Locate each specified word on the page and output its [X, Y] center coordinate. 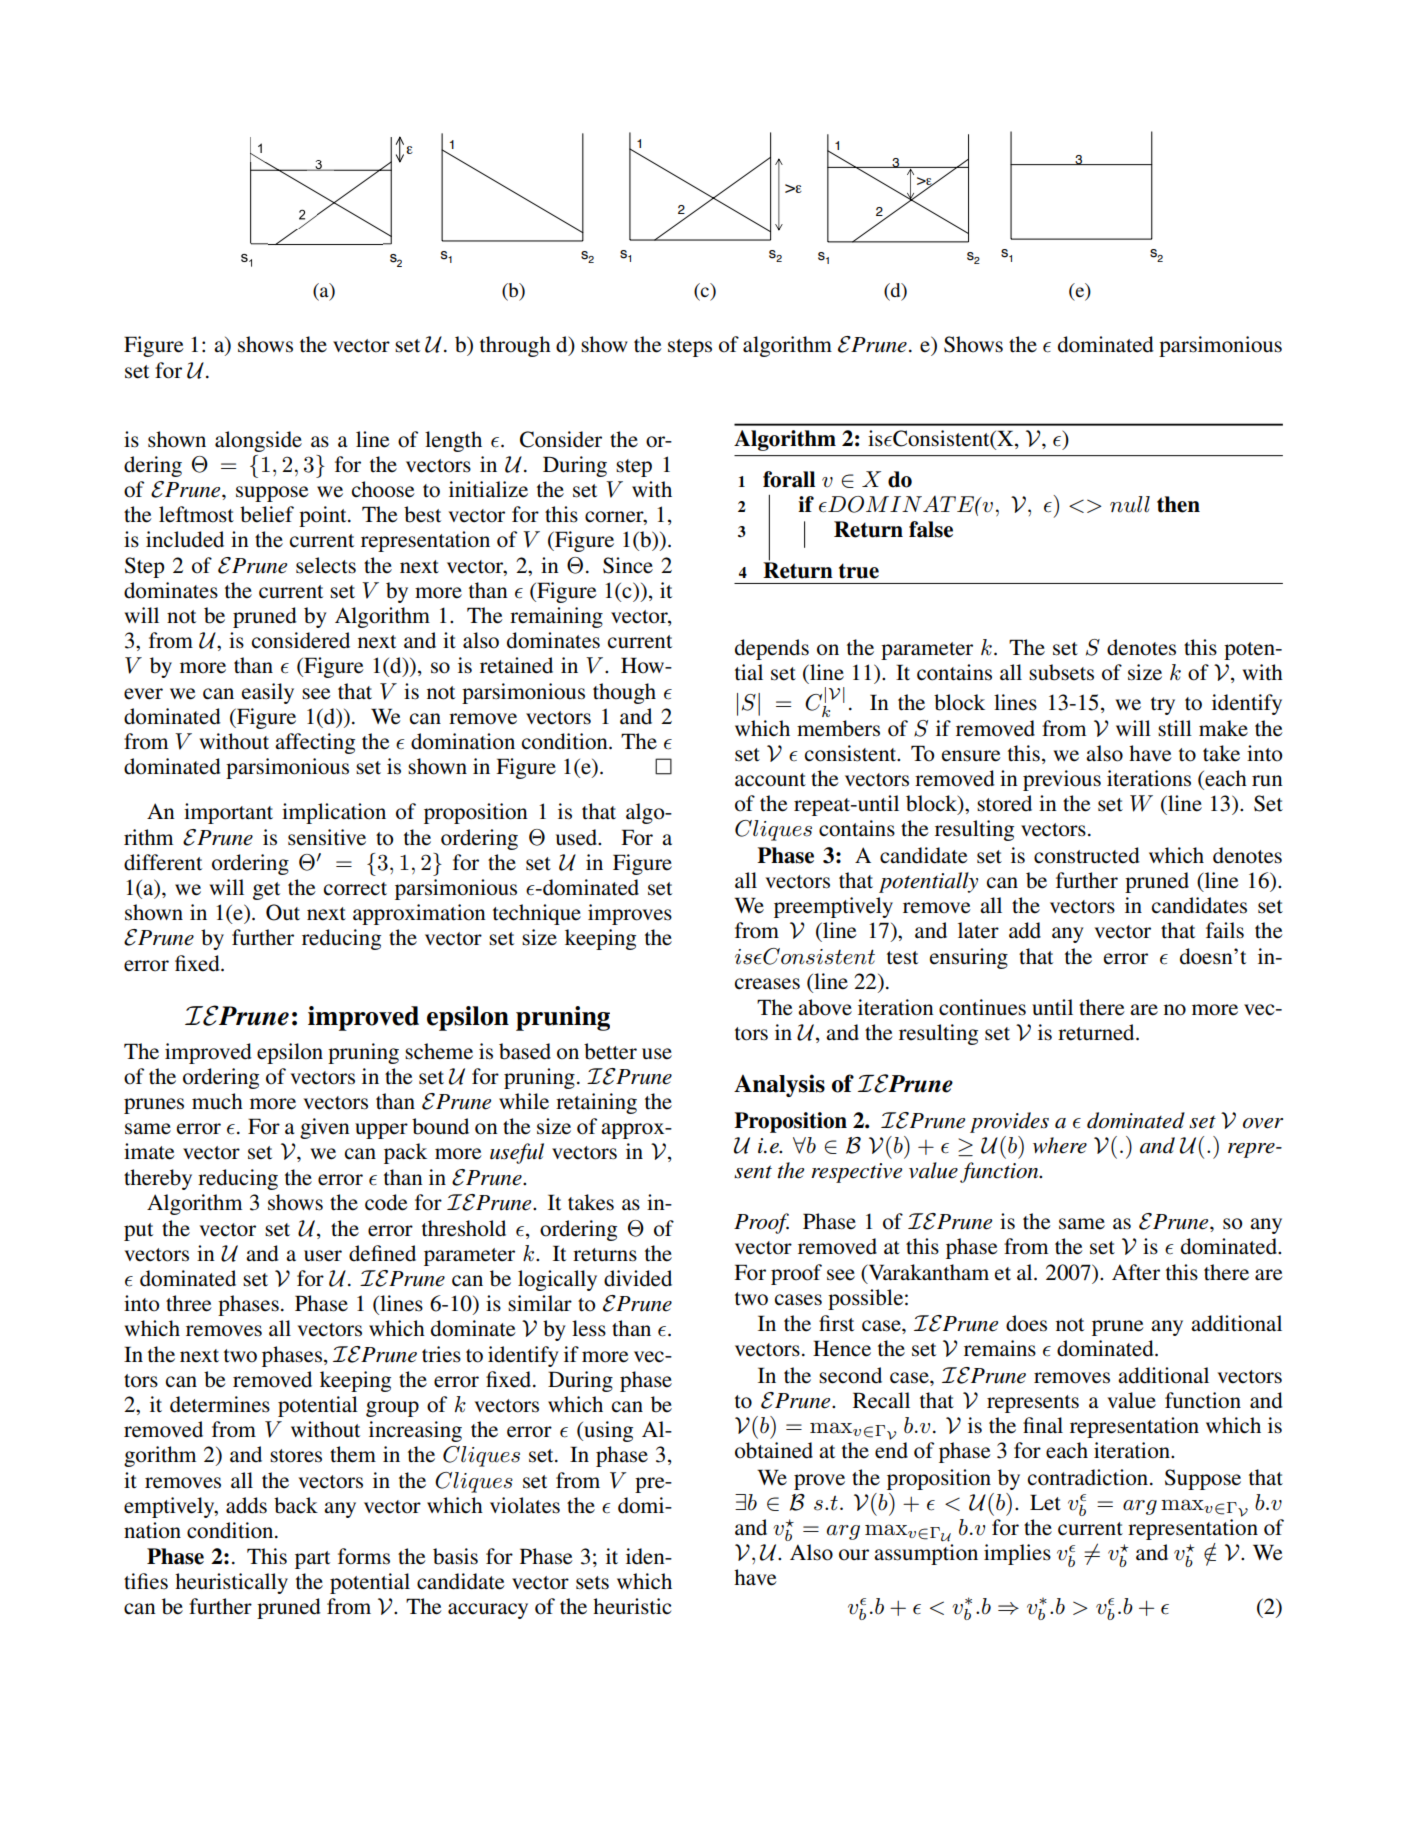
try [1163, 706]
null [1130, 504]
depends [772, 649]
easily [268, 693]
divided [638, 1278]
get [266, 891]
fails [1225, 930]
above [825, 1007]
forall [789, 479]
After [1136, 1272]
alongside [258, 441]
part [312, 1560]
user [323, 1256]
